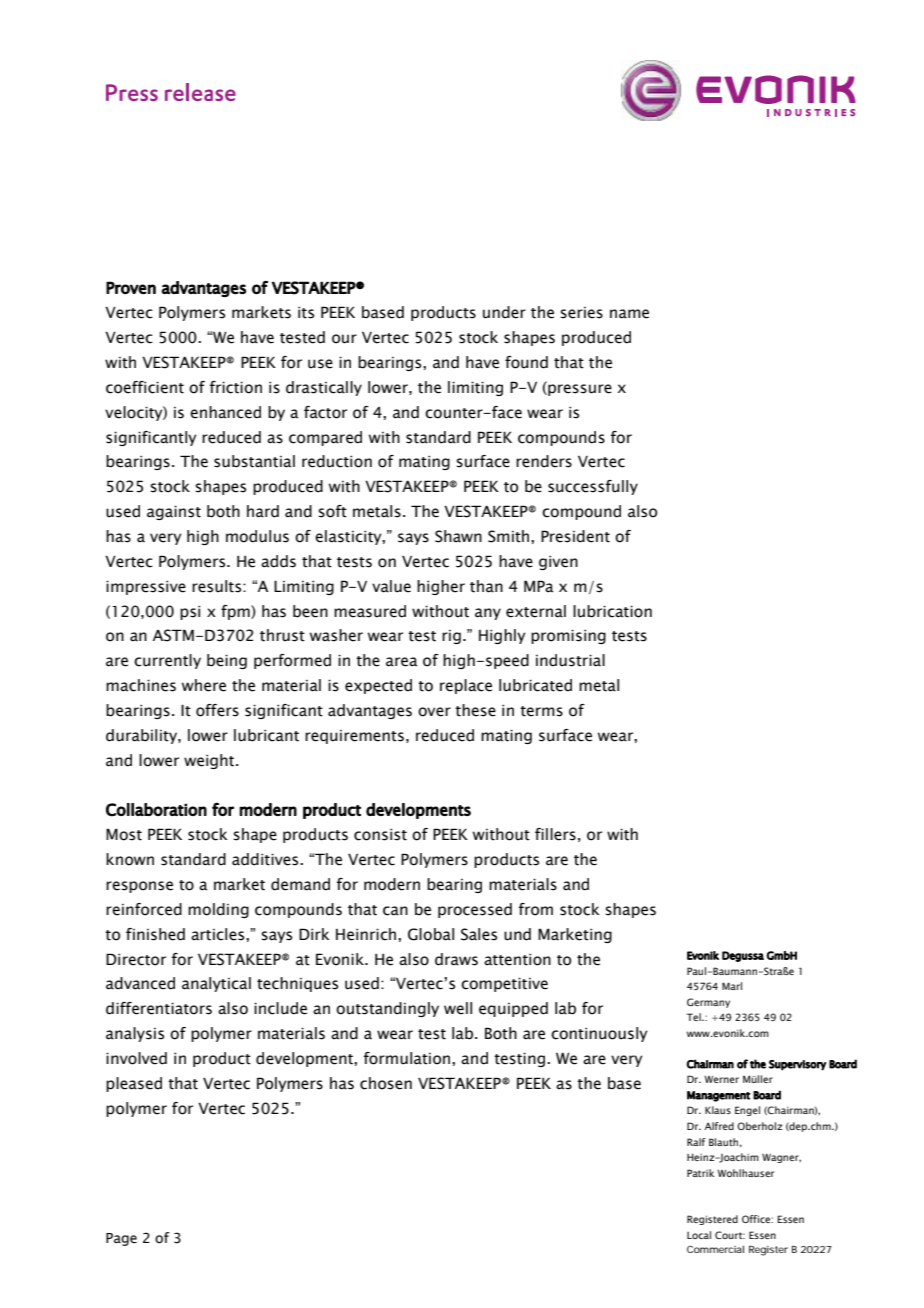 This screenshot has height=1308, width=924. Describe the element at coordinates (575, 536) in the screenshot. I see `President` at that location.
